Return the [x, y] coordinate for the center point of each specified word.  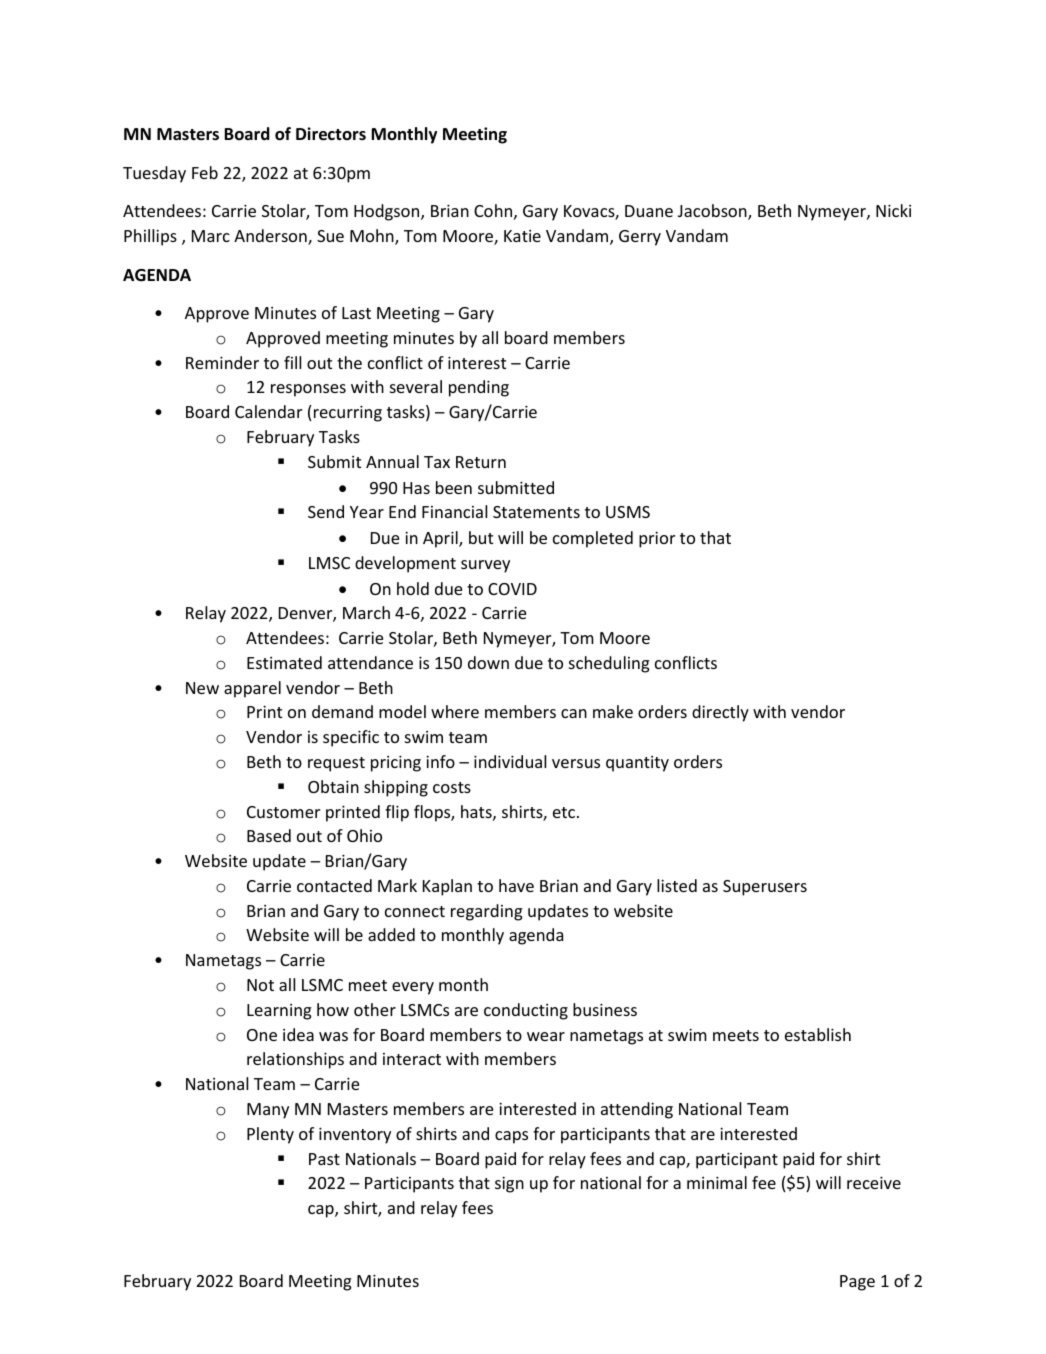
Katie [522, 236]
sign [509, 1184]
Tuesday [154, 174]
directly [720, 713]
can [574, 713]
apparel [252, 689]
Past [324, 1159]
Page [857, 1283]
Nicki [893, 210]
